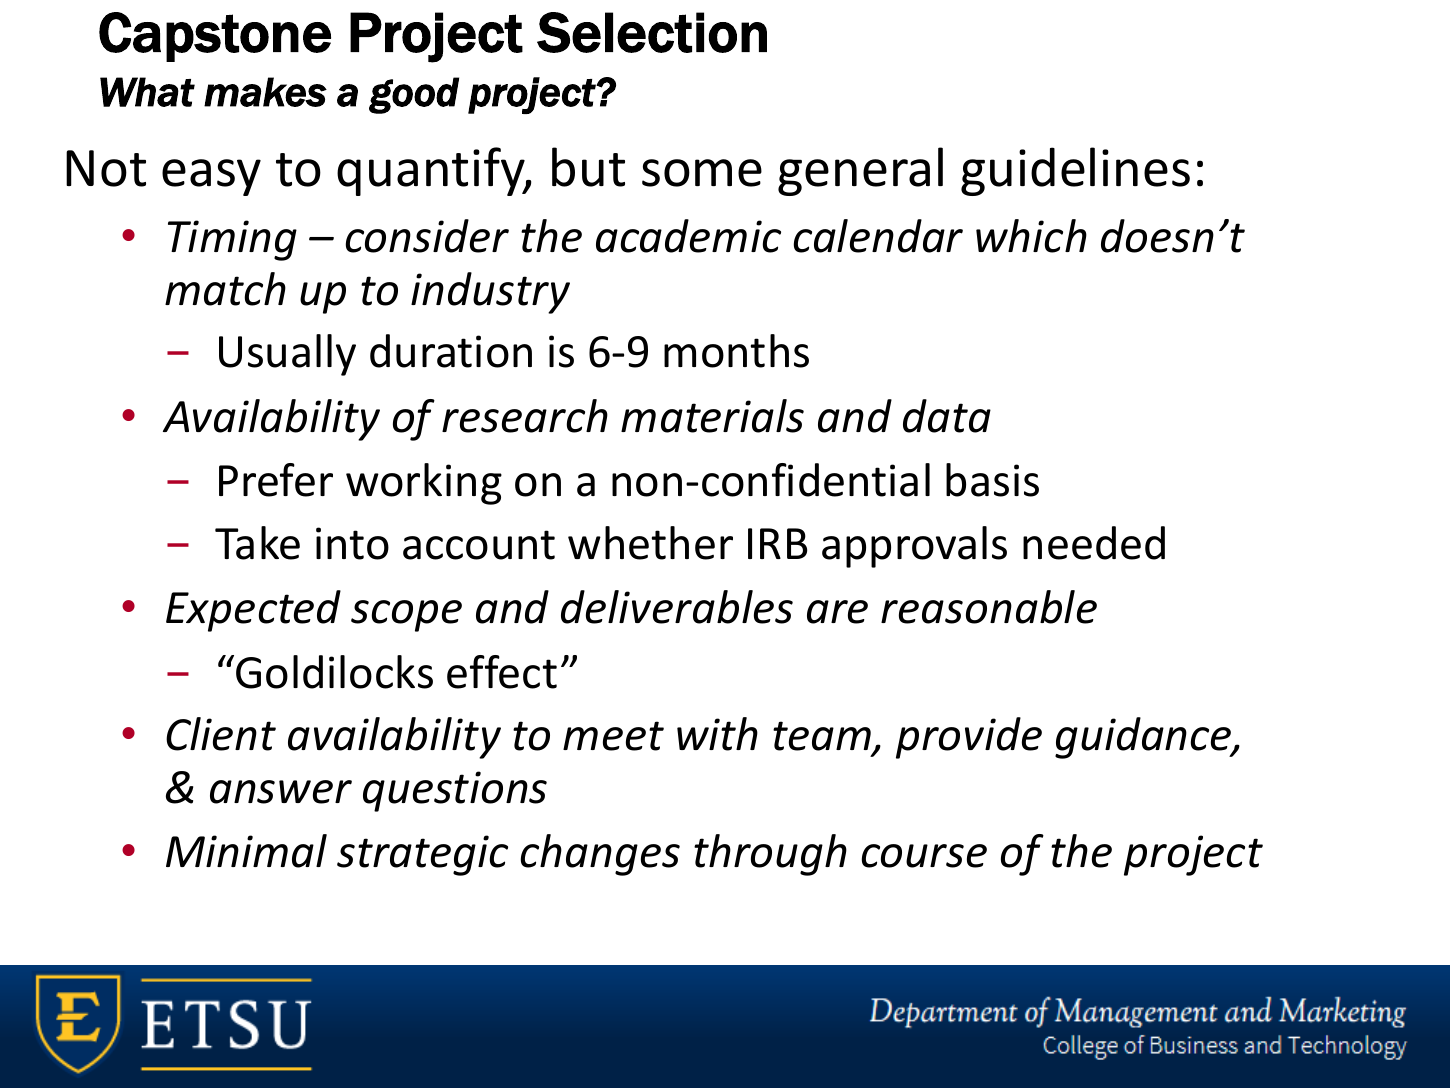 The width and height of the screenshot is (1450, 1088). I want to click on academic, so click(688, 236).
